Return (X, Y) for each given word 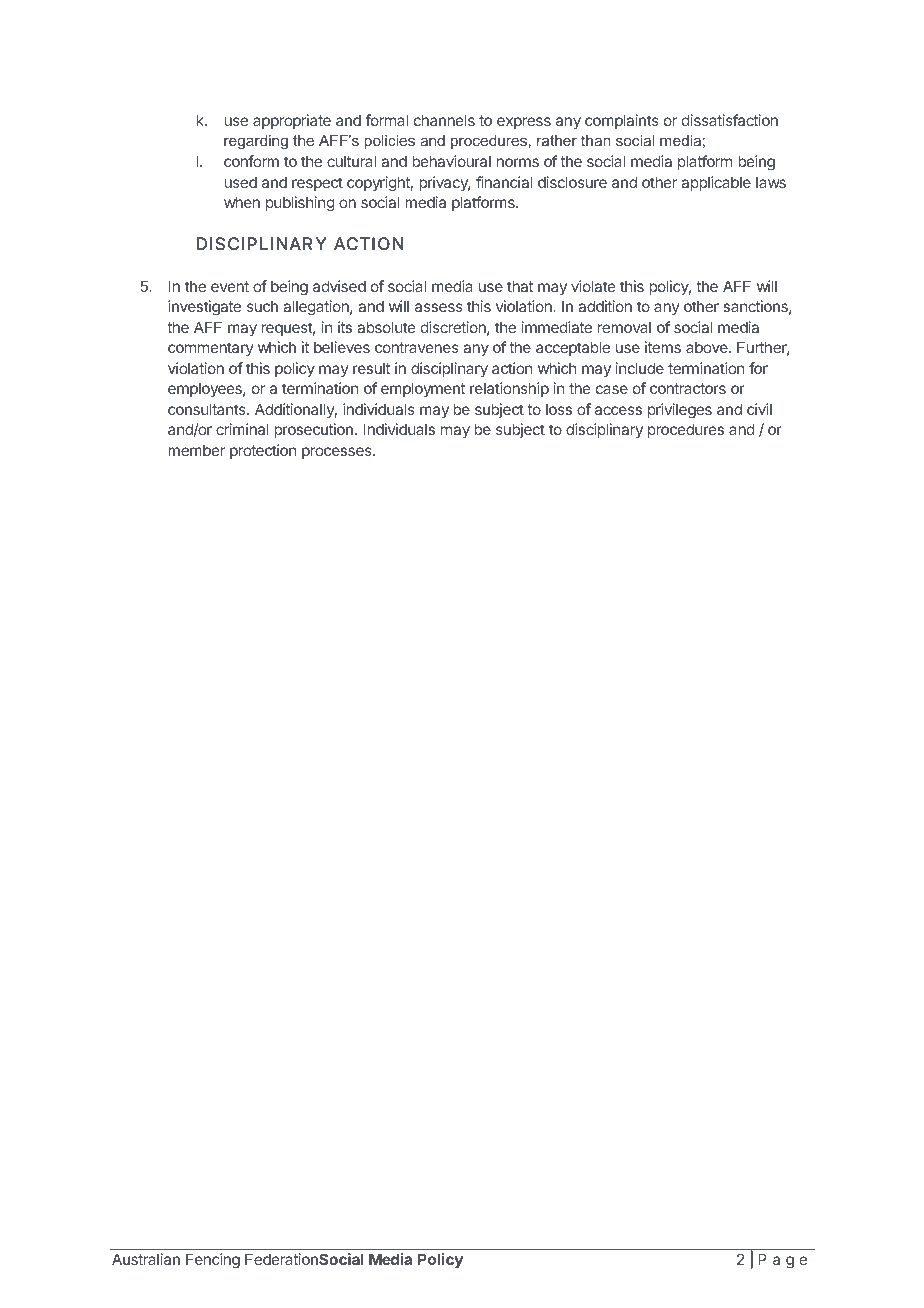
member (196, 450)
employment (423, 389)
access (618, 410)
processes (338, 453)
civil (759, 409)
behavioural (451, 161)
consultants (208, 409)
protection (263, 451)
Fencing (213, 1261)
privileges (680, 411)
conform (251, 161)
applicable (716, 183)
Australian (146, 1259)
